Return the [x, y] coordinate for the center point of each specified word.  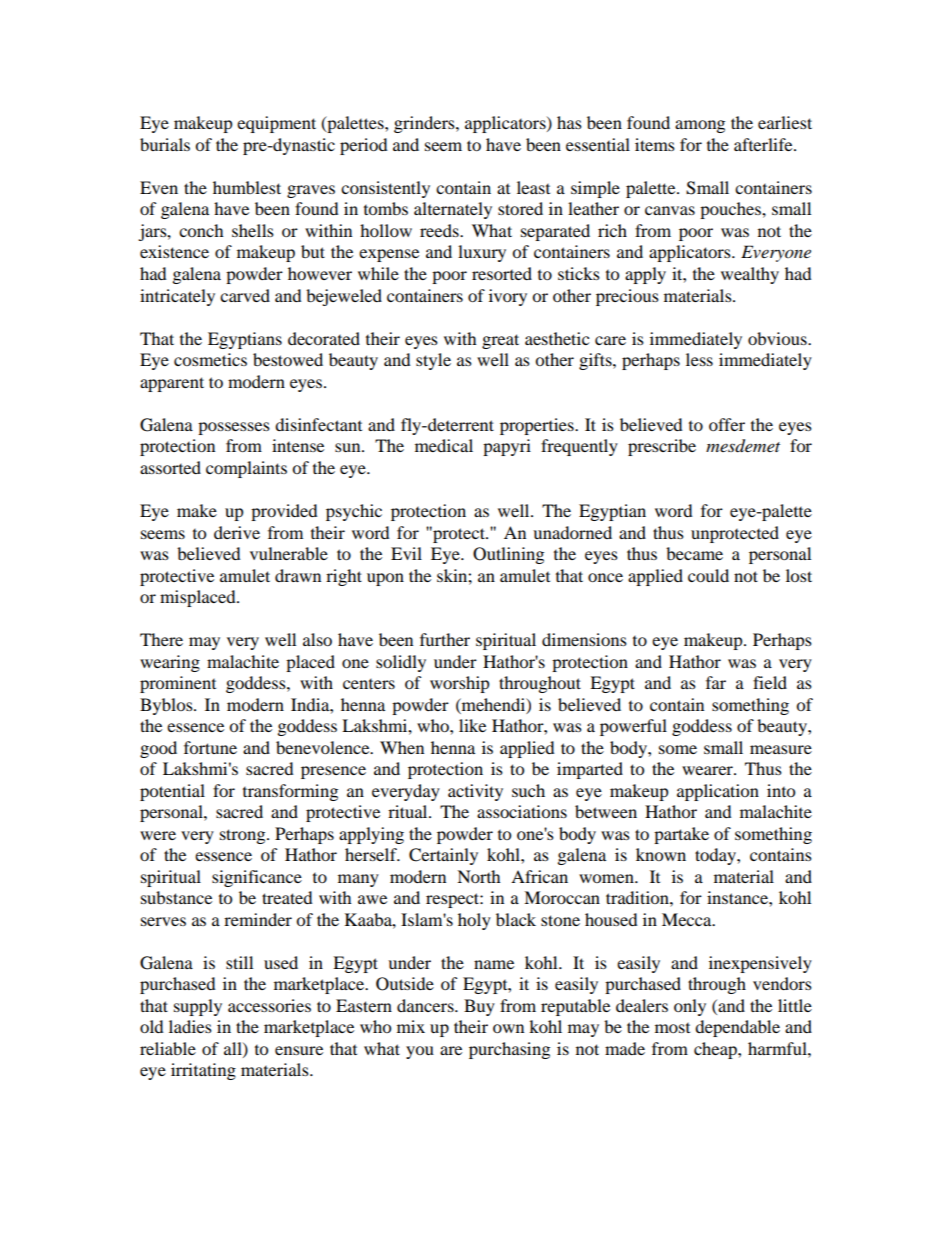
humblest [247, 187]
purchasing [509, 1050]
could [708, 575]
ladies [190, 1026]
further [445, 639]
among [700, 126]
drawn [298, 575]
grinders [425, 124]
